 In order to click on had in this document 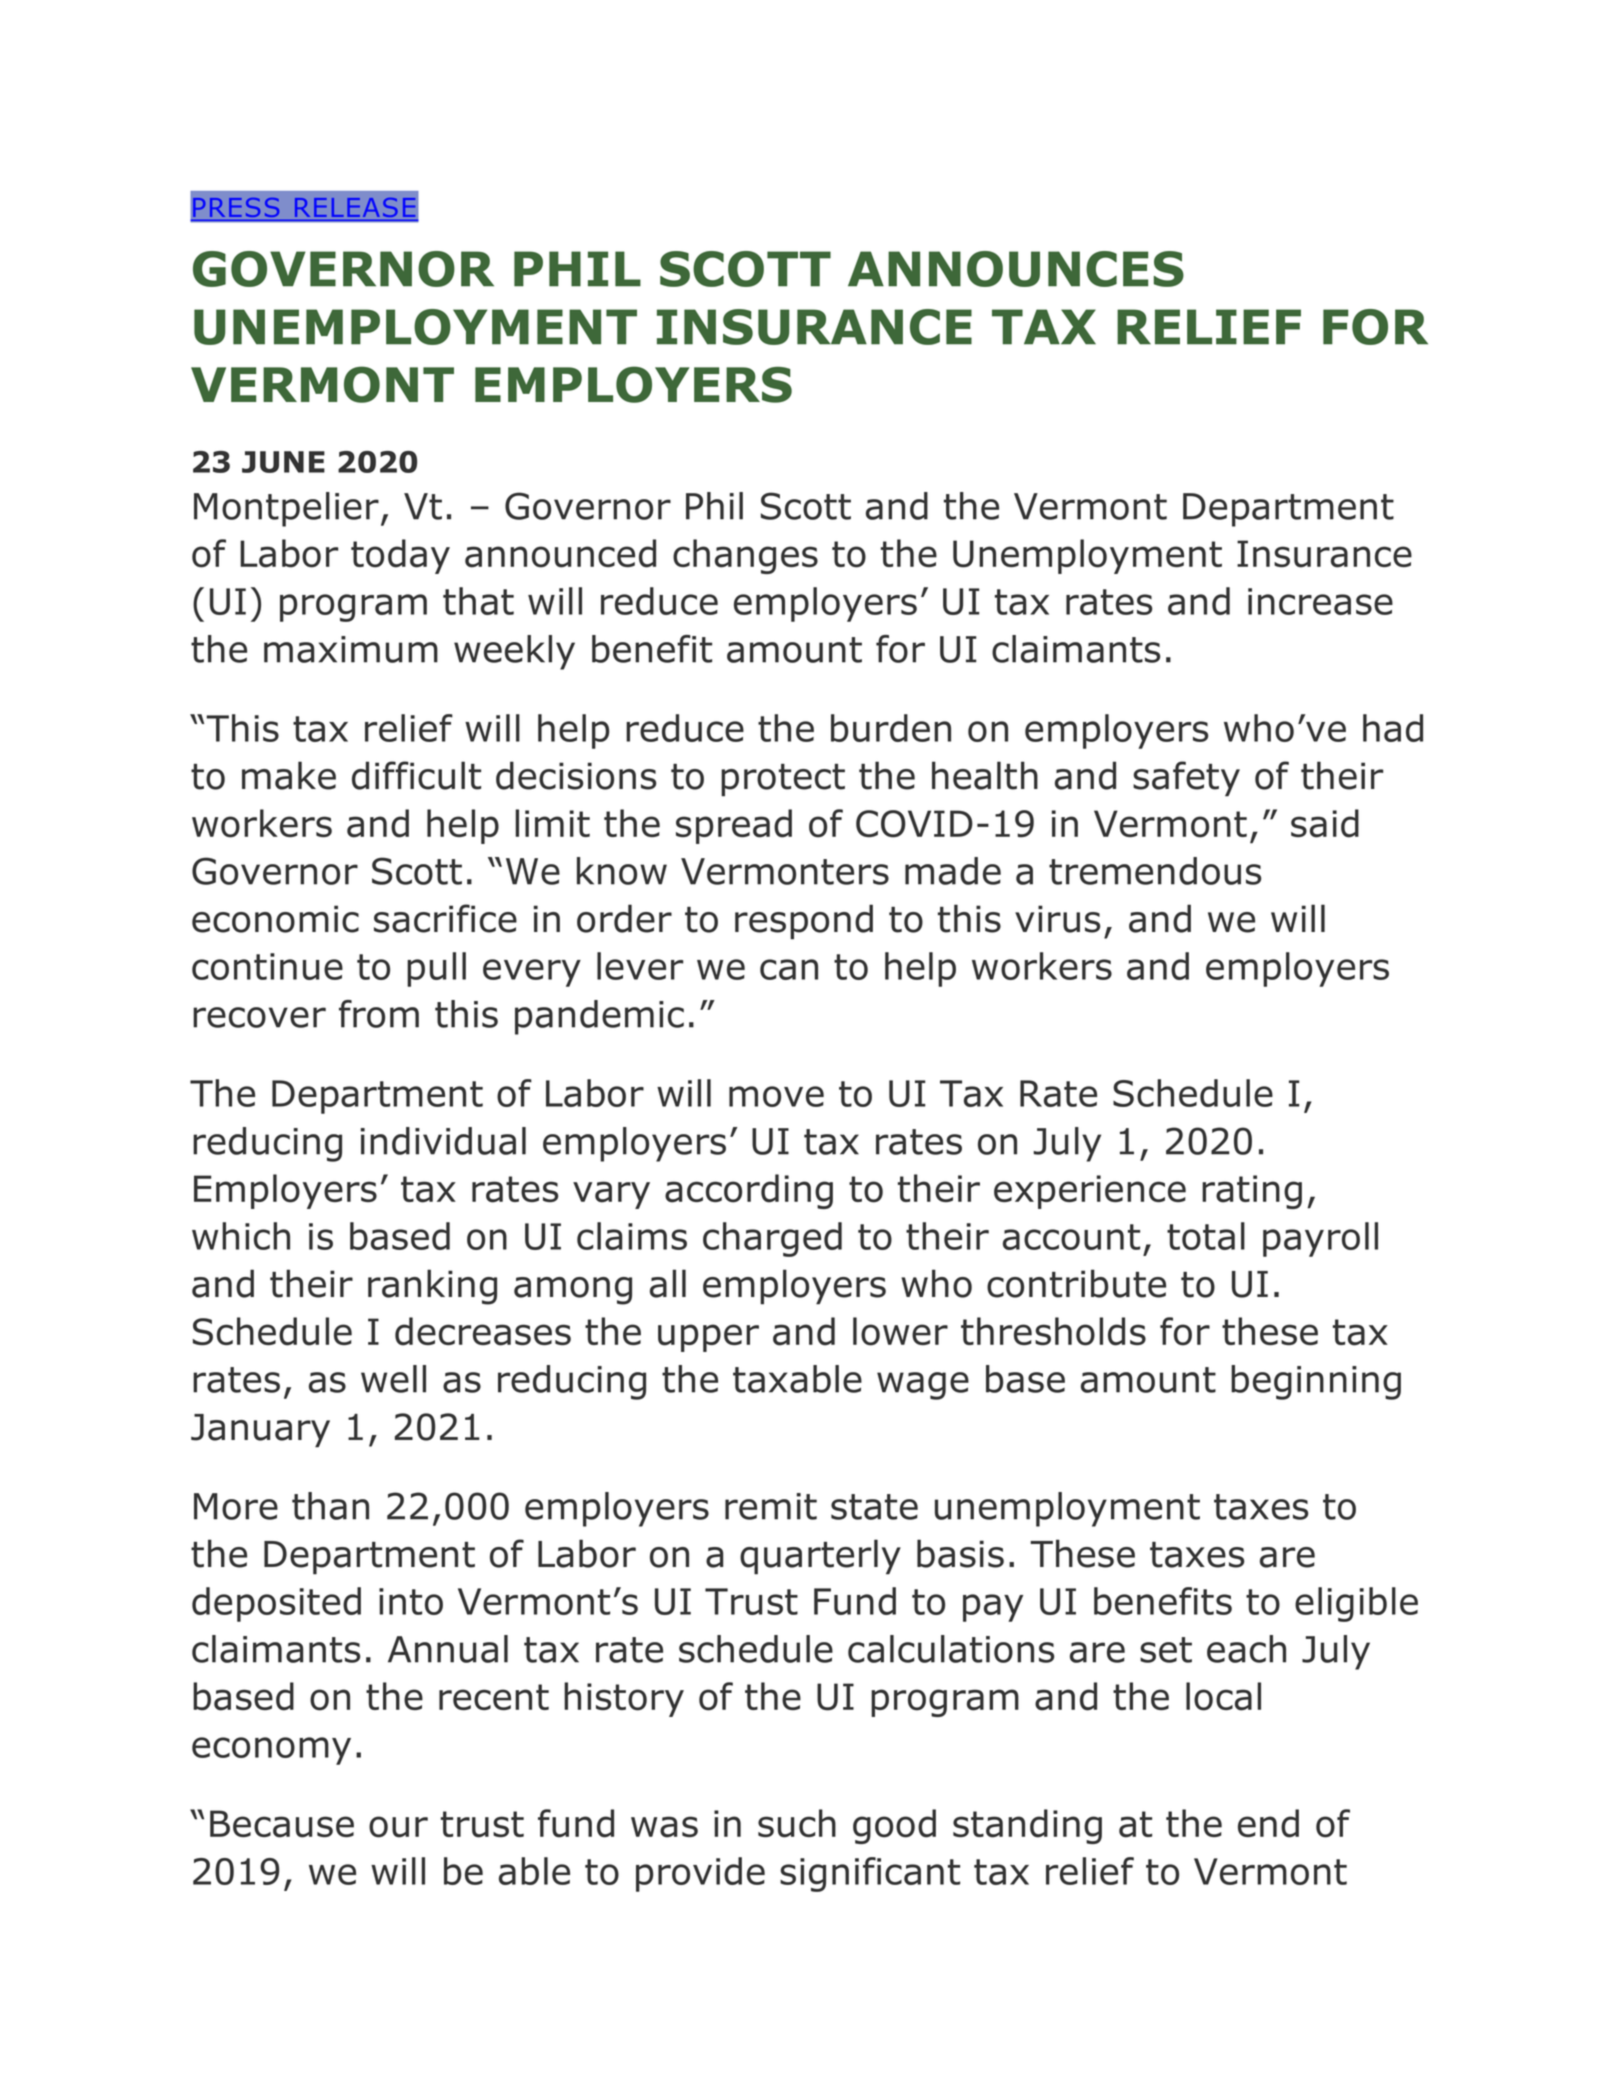, I will do `click(1393, 728)`.
